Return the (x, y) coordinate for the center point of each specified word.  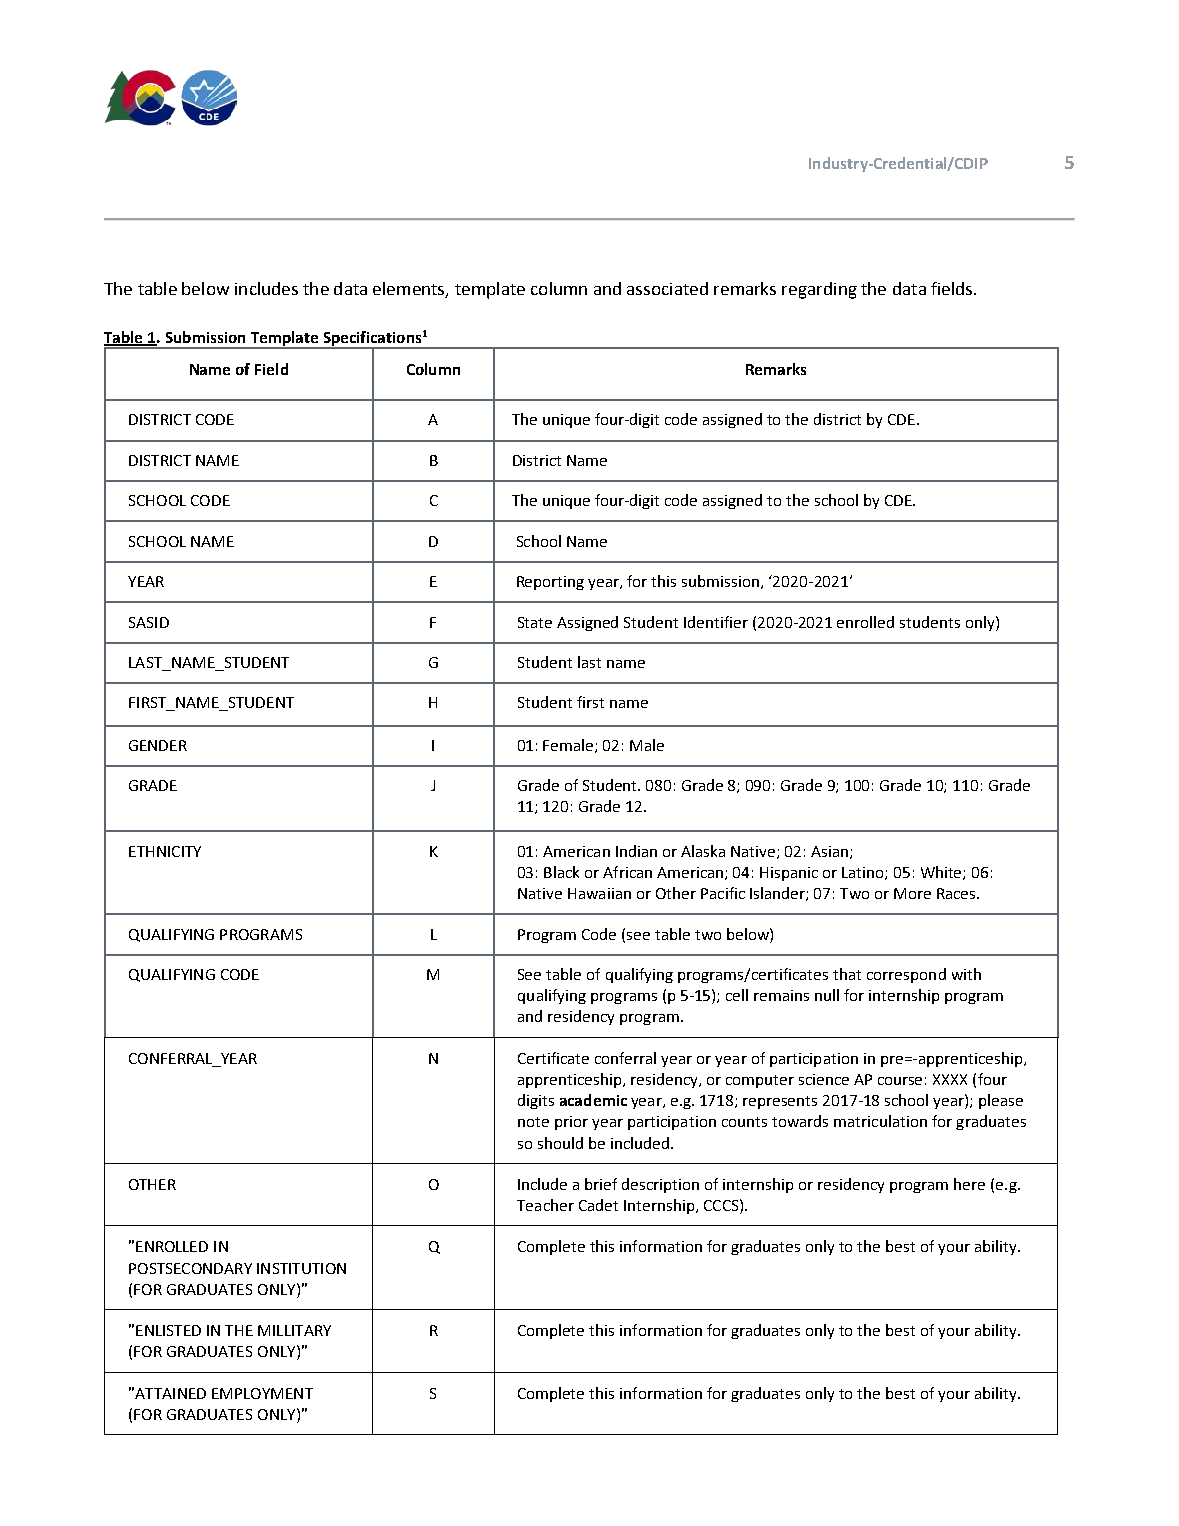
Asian (831, 852)
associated (667, 288)
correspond (906, 975)
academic (593, 1100)
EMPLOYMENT (262, 1393)
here (969, 1184)
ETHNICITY (165, 851)
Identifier (716, 622)
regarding (819, 290)
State (535, 622)
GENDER (158, 745)
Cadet (598, 1205)
